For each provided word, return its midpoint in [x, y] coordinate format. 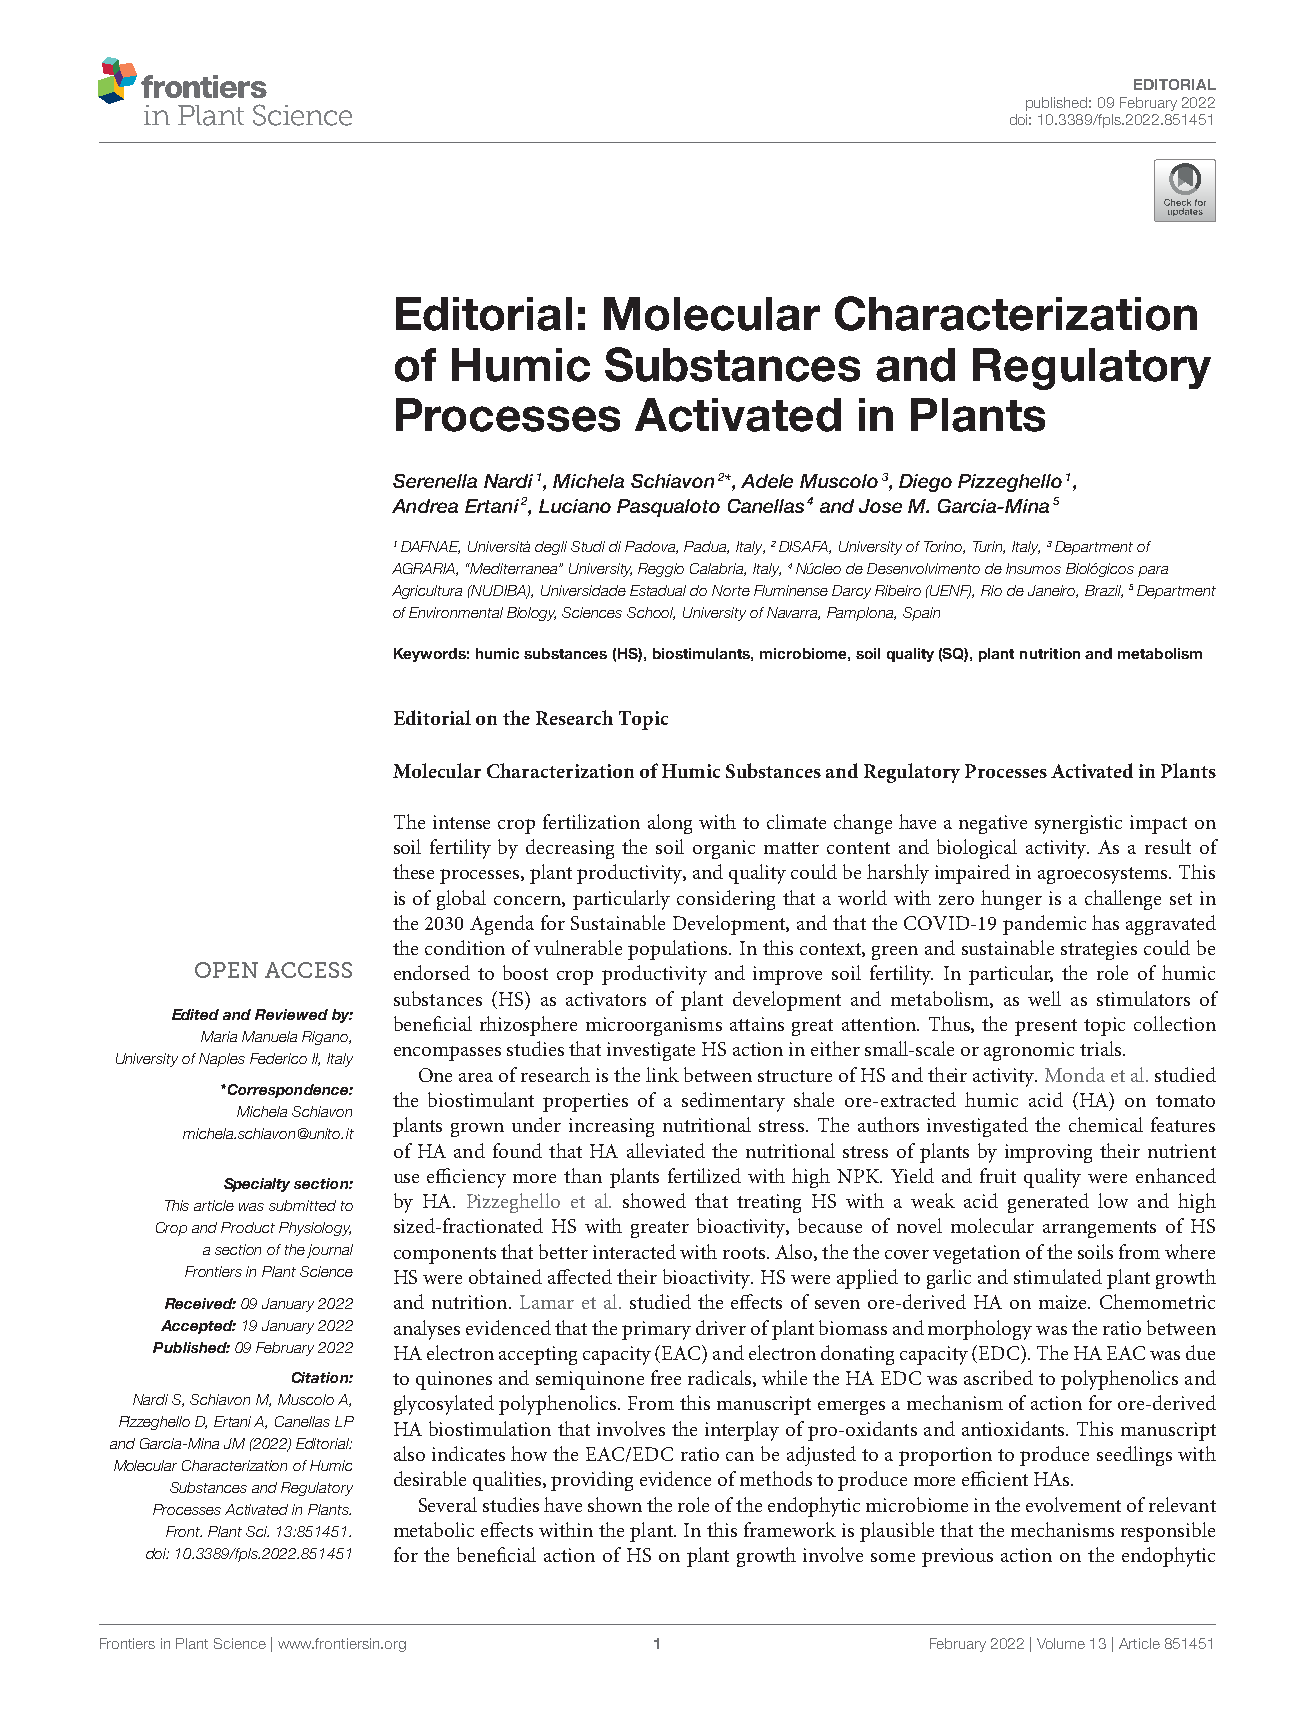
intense [461, 822]
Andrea [425, 506]
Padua [706, 547]
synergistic [1078, 824]
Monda [1075, 1074]
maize [1064, 1302]
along [670, 824]
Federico [278, 1058]
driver [721, 1327]
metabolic [434, 1529]
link [662, 1074]
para [1153, 571]
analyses [427, 1330]
